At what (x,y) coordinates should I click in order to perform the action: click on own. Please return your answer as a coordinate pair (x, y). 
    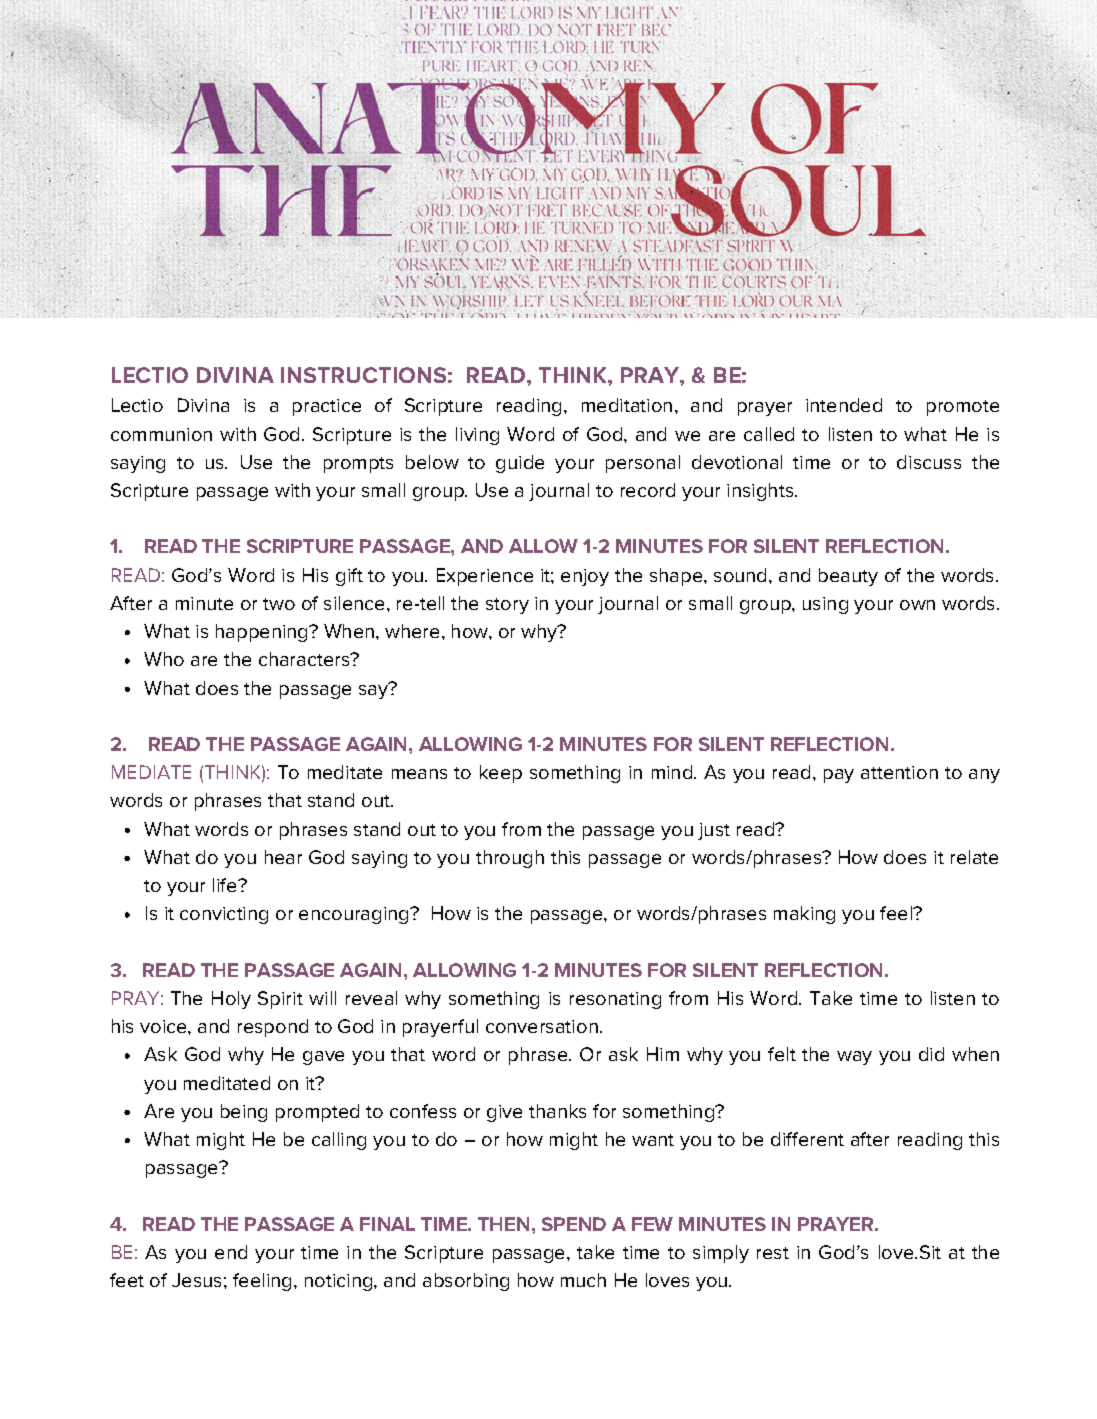
    Looking at the image, I should click on (917, 605).
